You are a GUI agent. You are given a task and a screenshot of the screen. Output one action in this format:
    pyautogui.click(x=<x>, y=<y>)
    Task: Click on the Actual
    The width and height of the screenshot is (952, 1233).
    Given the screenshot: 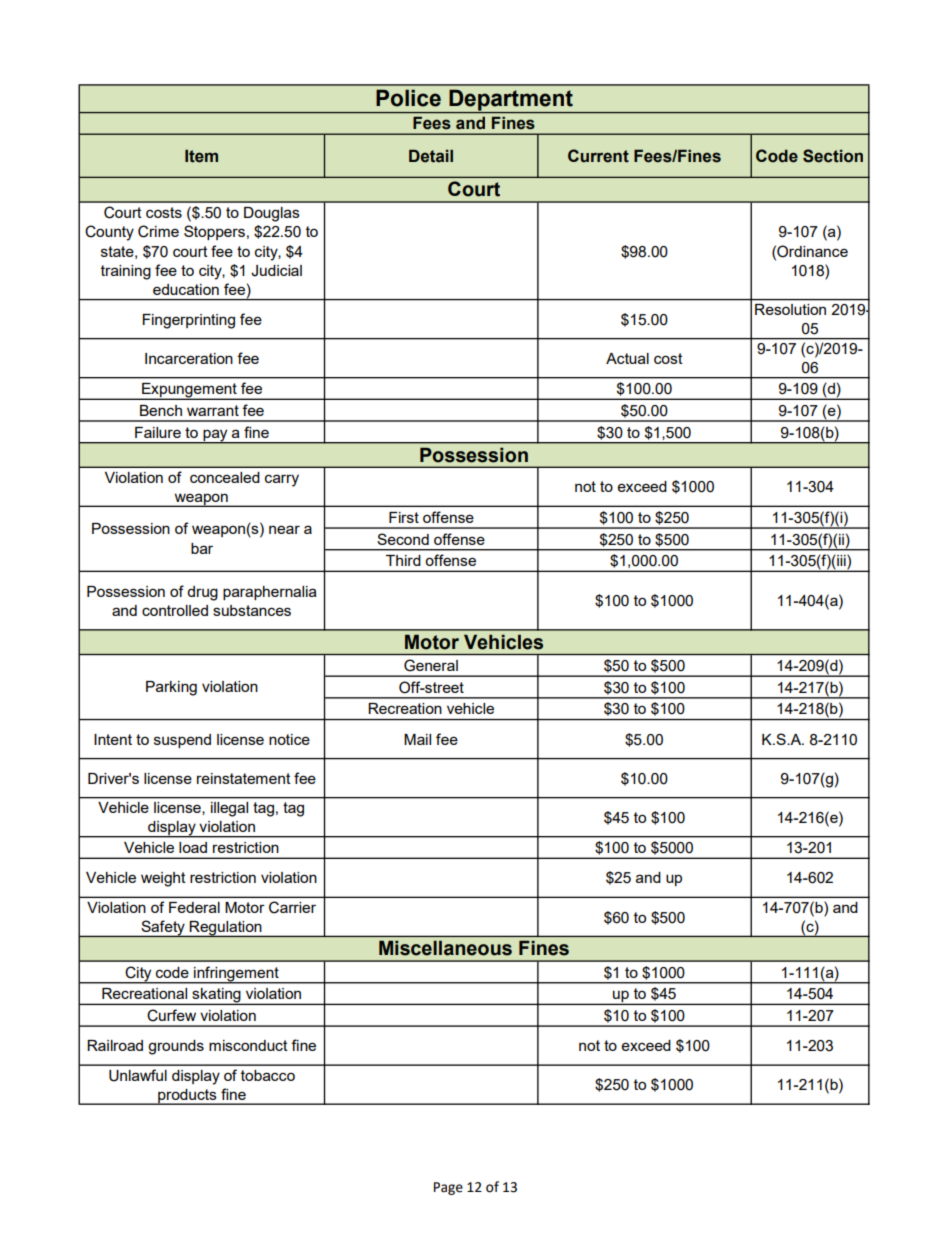 What is the action you would take?
    pyautogui.click(x=627, y=358)
